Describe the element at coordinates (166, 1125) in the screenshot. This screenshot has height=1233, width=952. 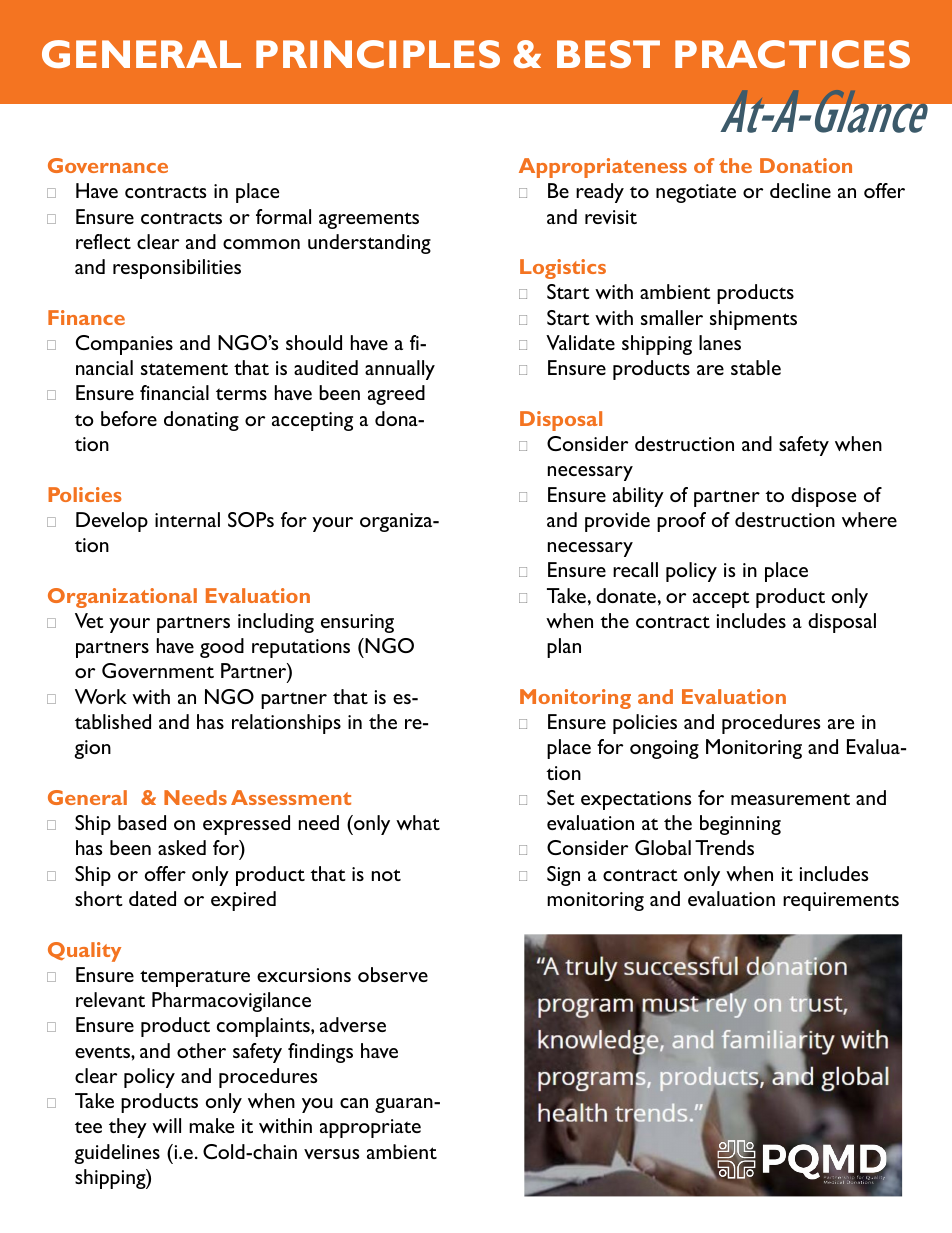
I see `will` at that location.
